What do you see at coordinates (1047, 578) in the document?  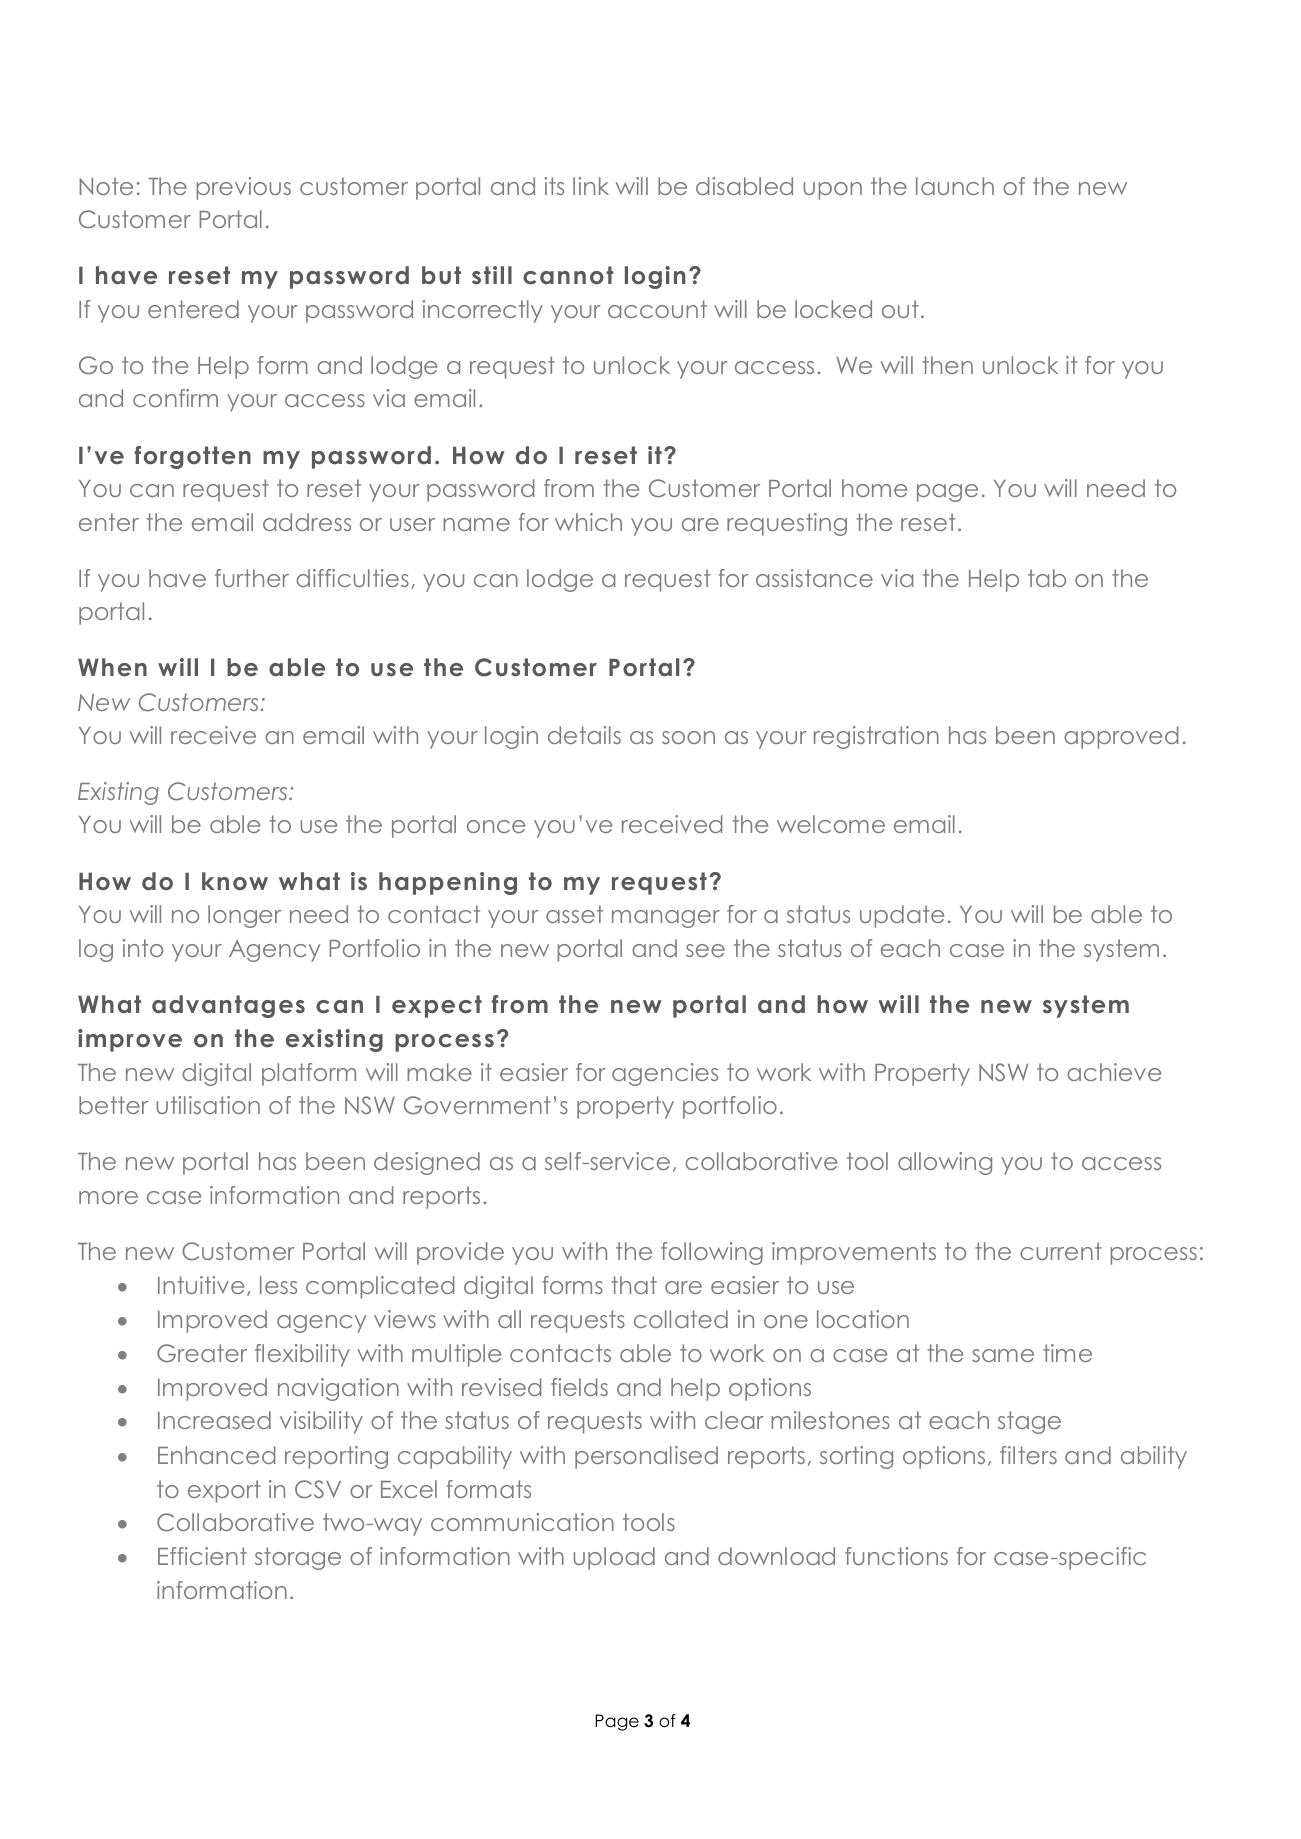 I see `tab` at bounding box center [1047, 578].
